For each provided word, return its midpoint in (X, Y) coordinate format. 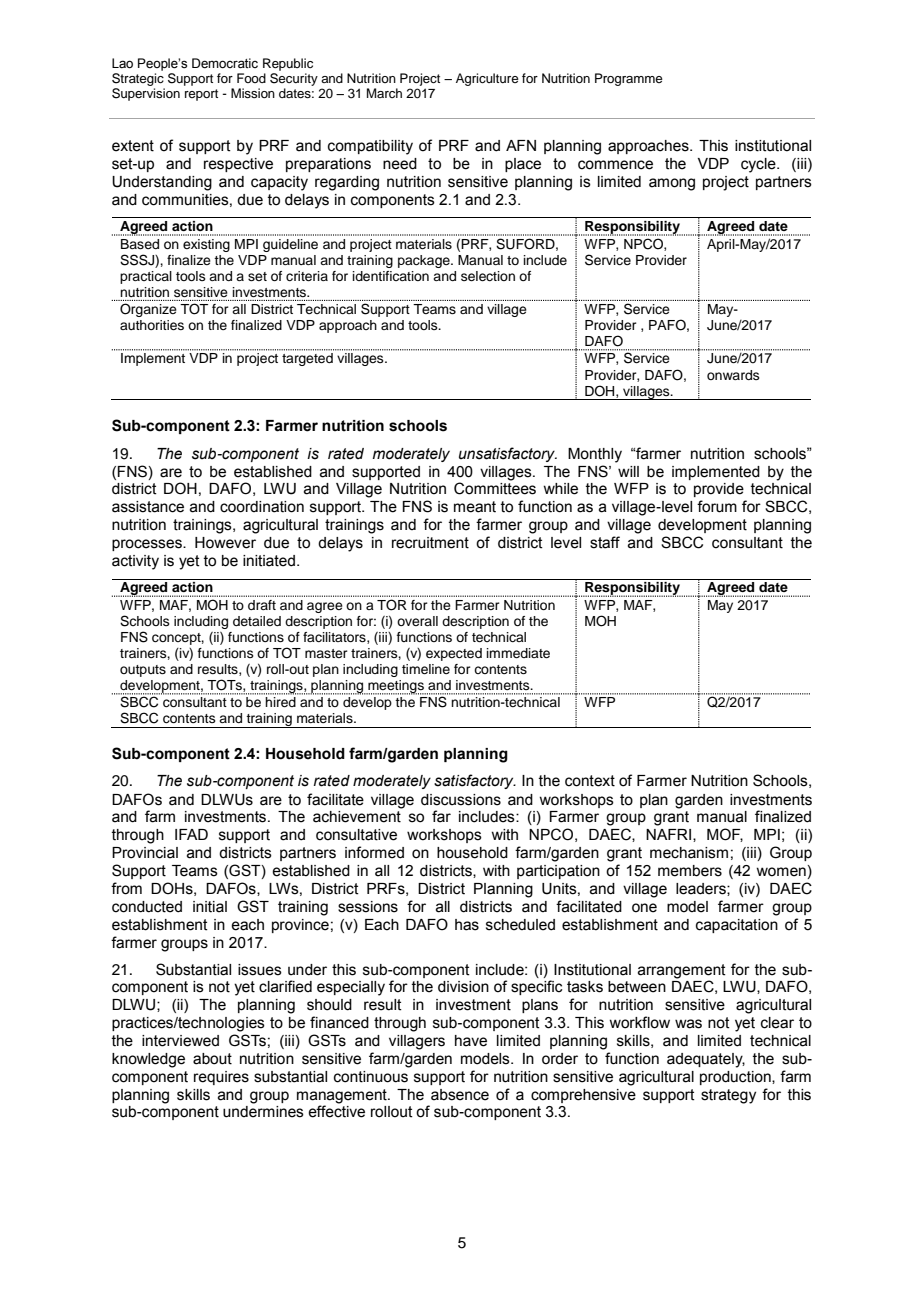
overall (417, 621)
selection (488, 276)
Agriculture (487, 79)
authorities (152, 325)
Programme (629, 79)
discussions (461, 800)
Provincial (145, 853)
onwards (733, 375)
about (212, 1059)
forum (717, 506)
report (201, 95)
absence (460, 1095)
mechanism (689, 853)
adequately (706, 1060)
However (225, 543)
